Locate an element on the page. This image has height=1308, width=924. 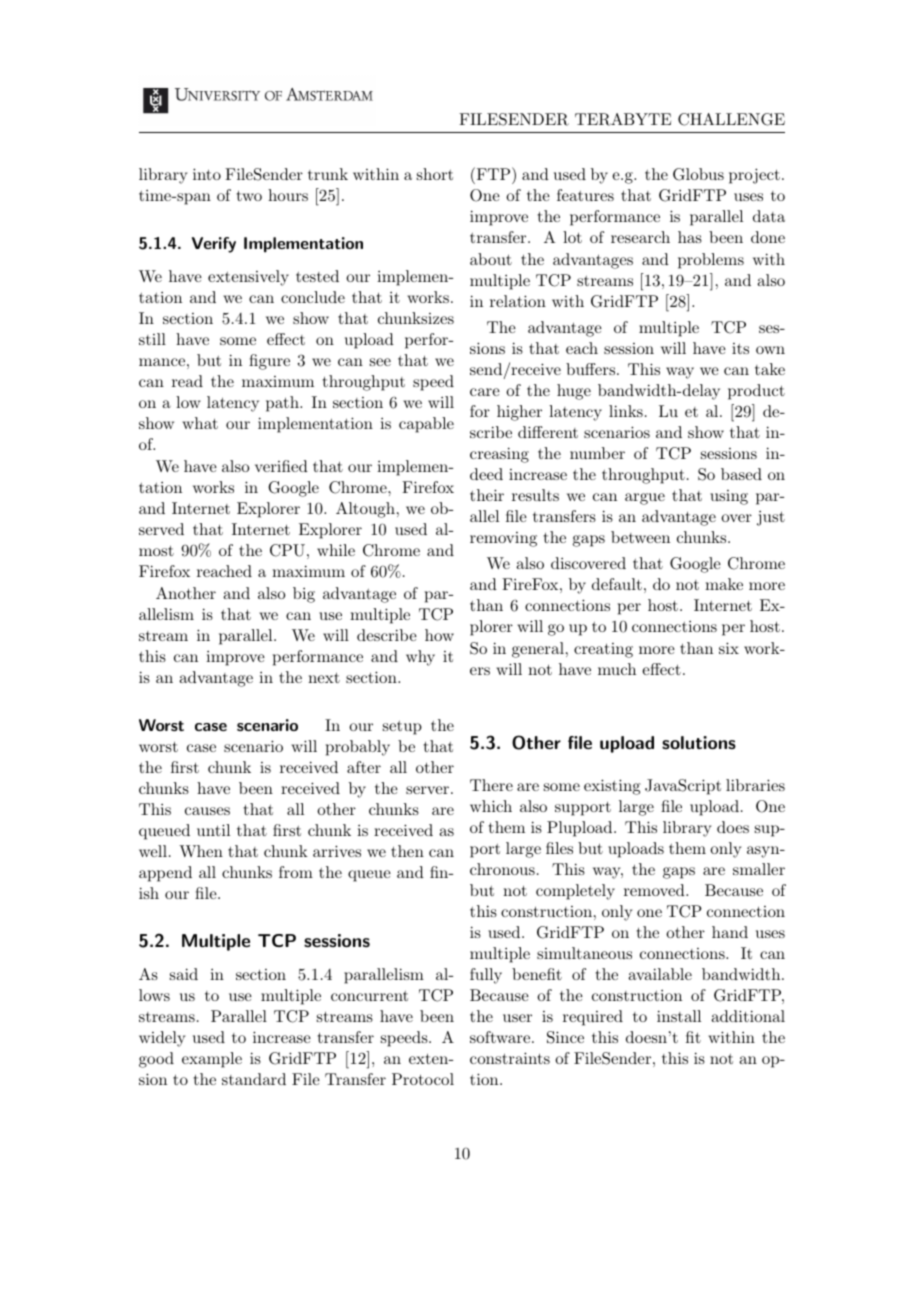
next is located at coordinates (324, 678).
